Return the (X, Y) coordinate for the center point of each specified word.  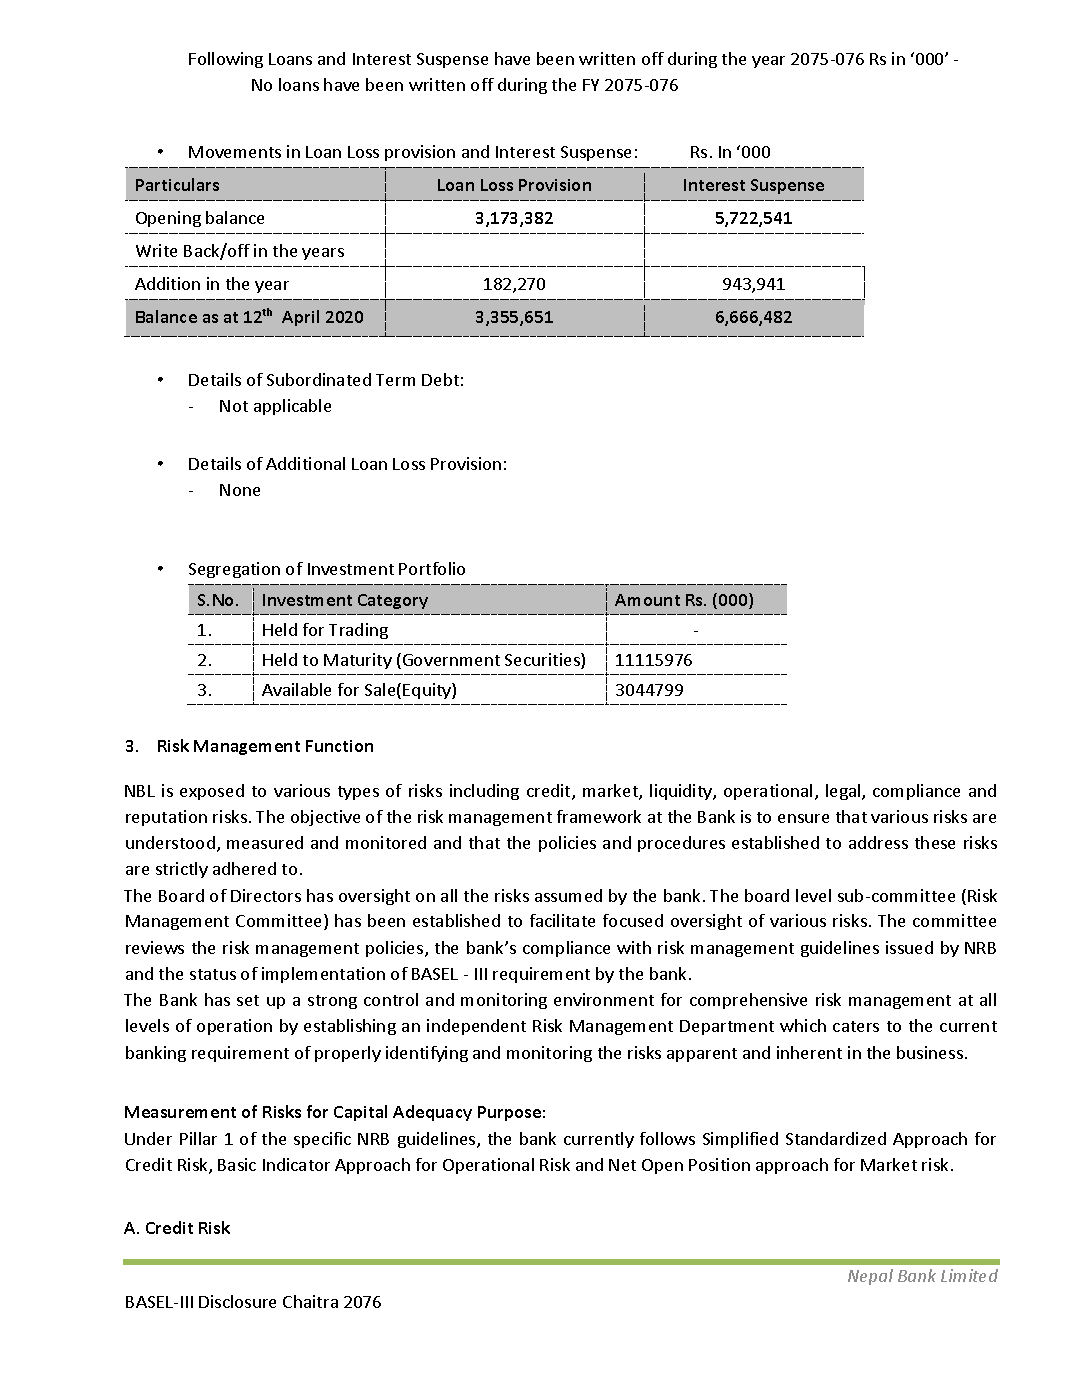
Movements (235, 152)
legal (844, 792)
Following (226, 60)
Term (395, 380)
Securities (543, 661)
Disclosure (237, 1301)
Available (296, 689)
